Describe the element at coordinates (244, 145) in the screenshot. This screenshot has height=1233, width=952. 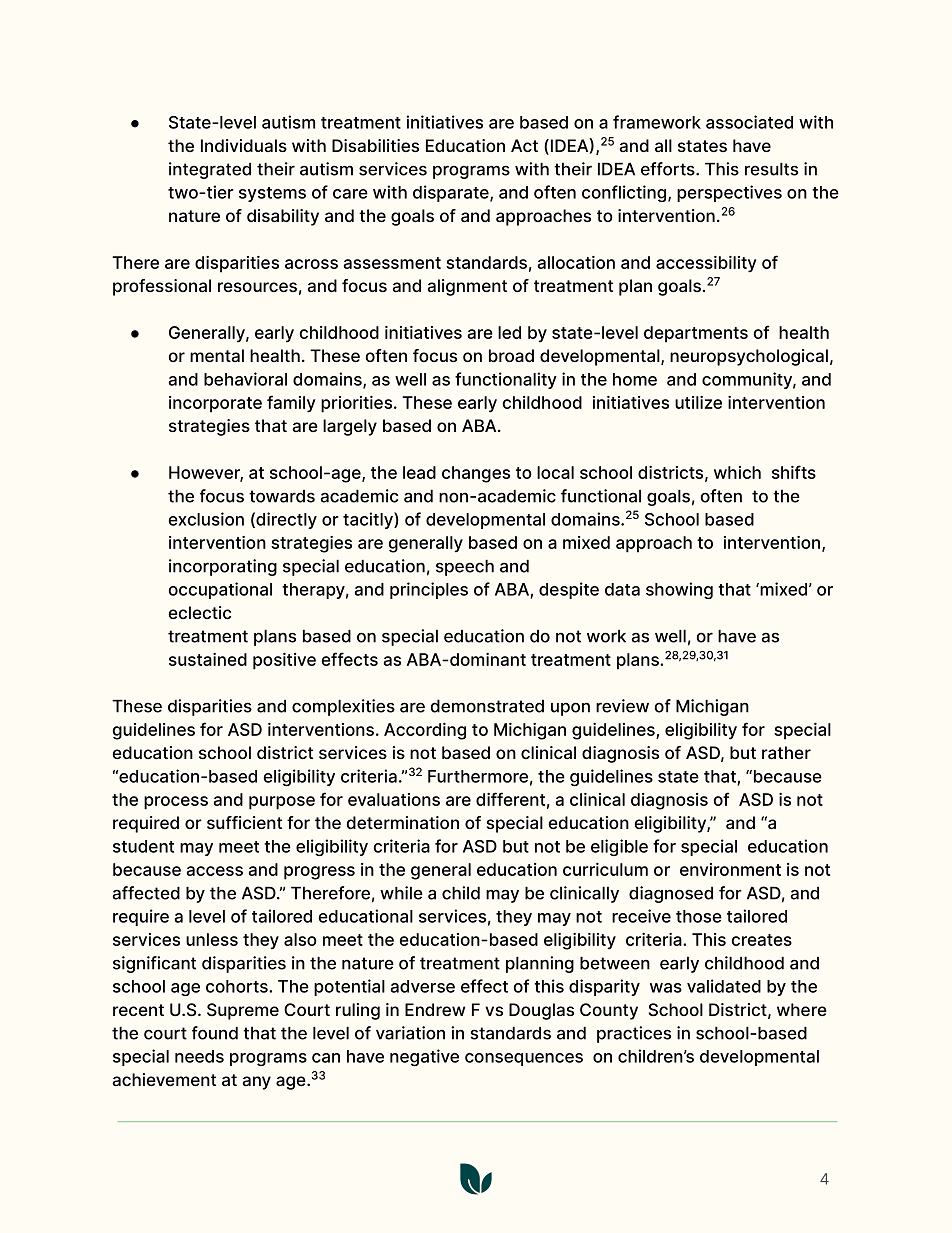
I see `Individuals` at that location.
